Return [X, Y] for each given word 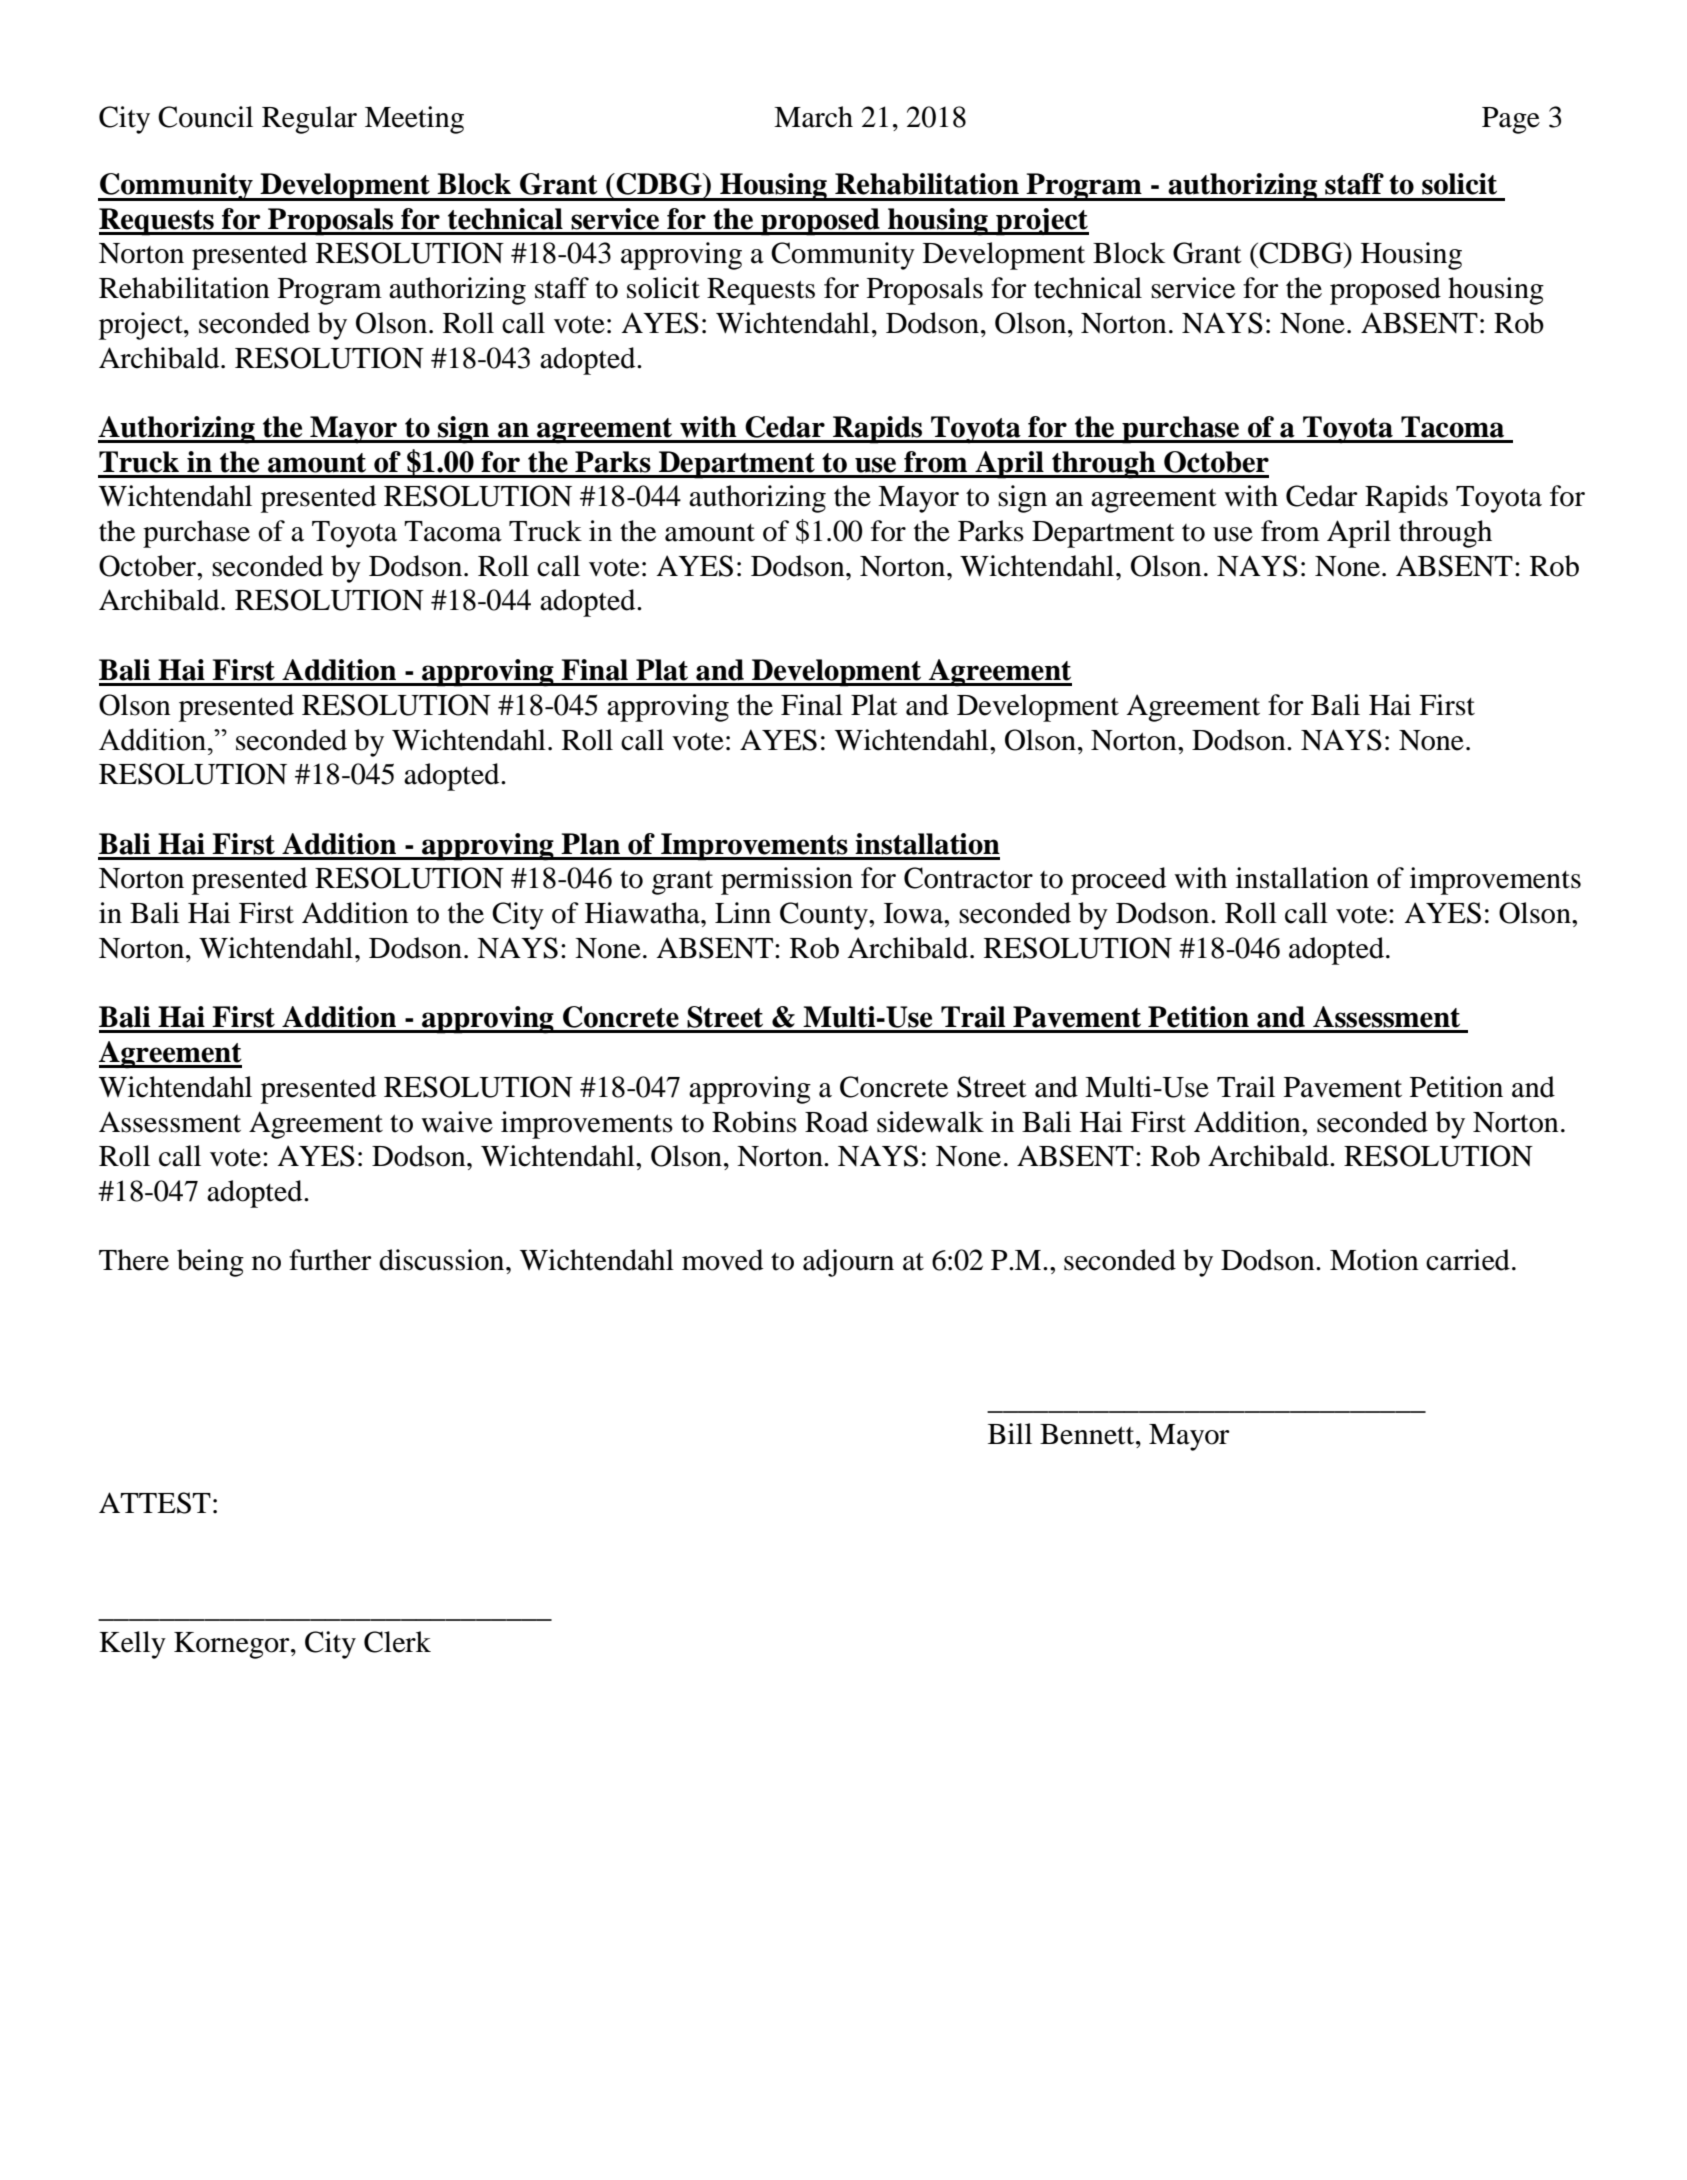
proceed [1118, 881]
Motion [1374, 1260]
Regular [309, 120]
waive [457, 1122]
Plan [590, 844]
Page [1511, 120]
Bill [1010, 1433]
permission [787, 881]
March [813, 117]
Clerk [397, 1642]
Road [836, 1122]
